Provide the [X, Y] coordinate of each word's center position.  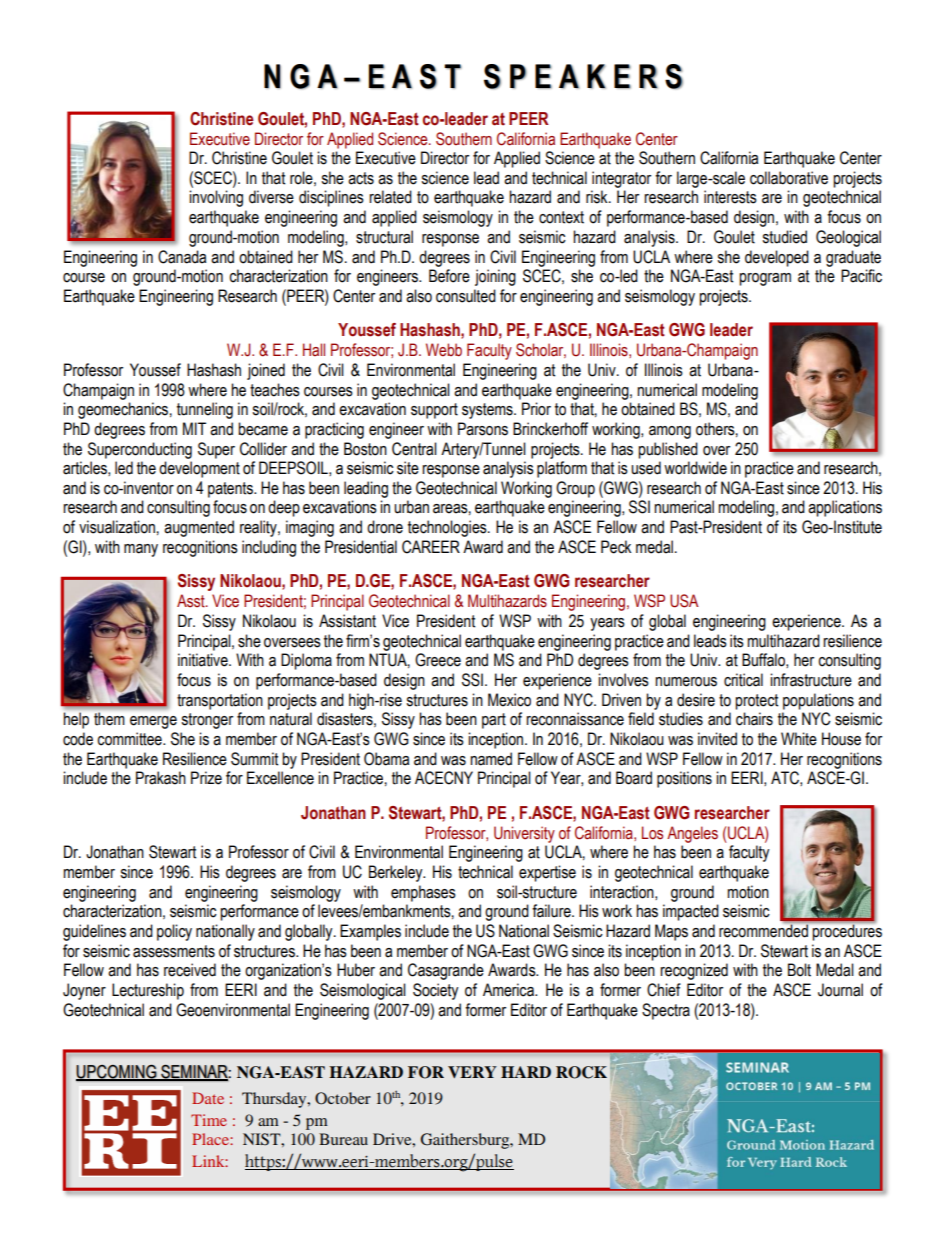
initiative [204, 660]
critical [743, 680]
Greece [438, 660]
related [390, 197]
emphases [423, 893]
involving [216, 198]
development [199, 469]
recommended [764, 930]
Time [209, 1120]
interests [730, 197]
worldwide [695, 468]
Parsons [483, 429]
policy [174, 932]
